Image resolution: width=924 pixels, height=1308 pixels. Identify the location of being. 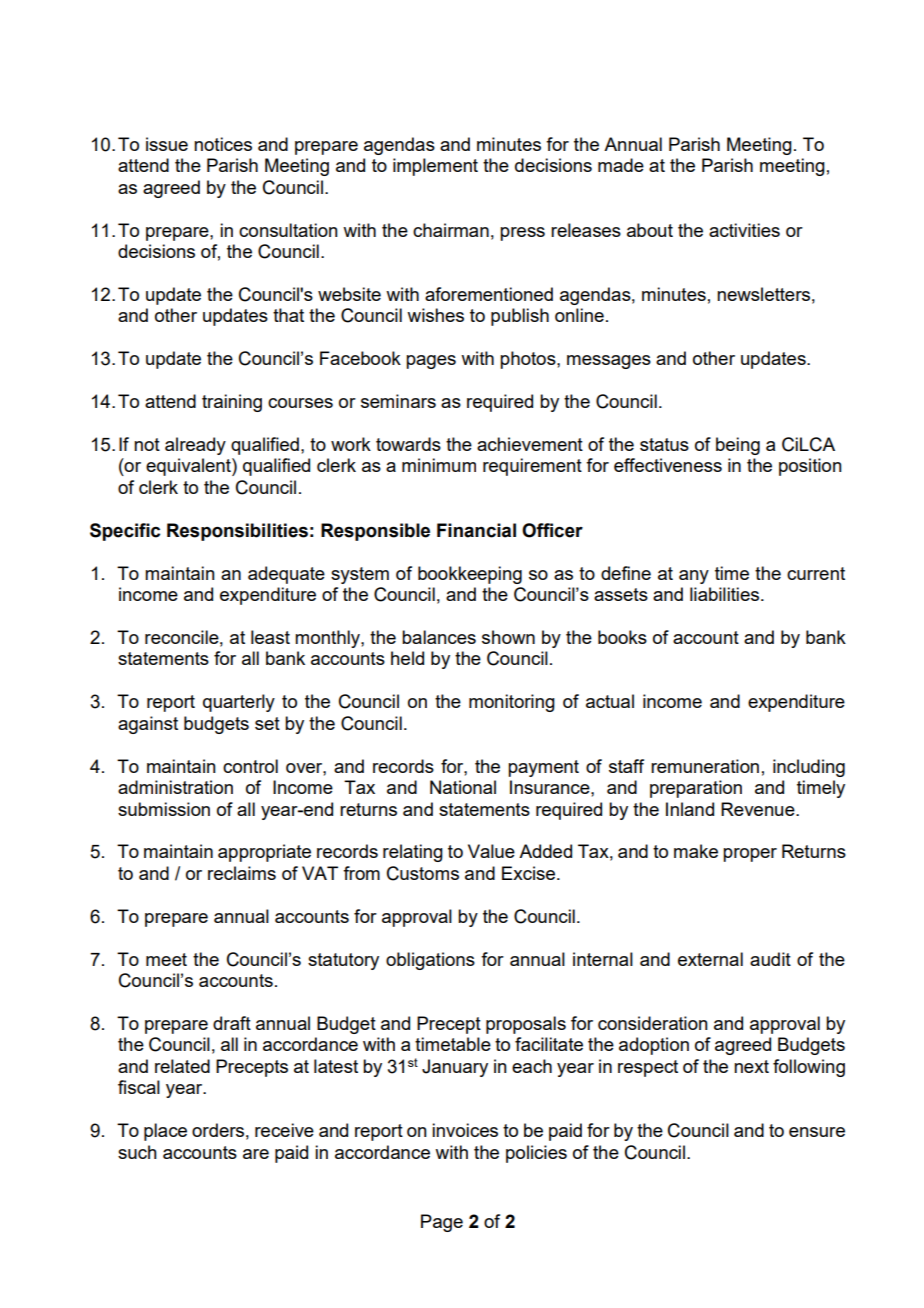
(738, 446).
